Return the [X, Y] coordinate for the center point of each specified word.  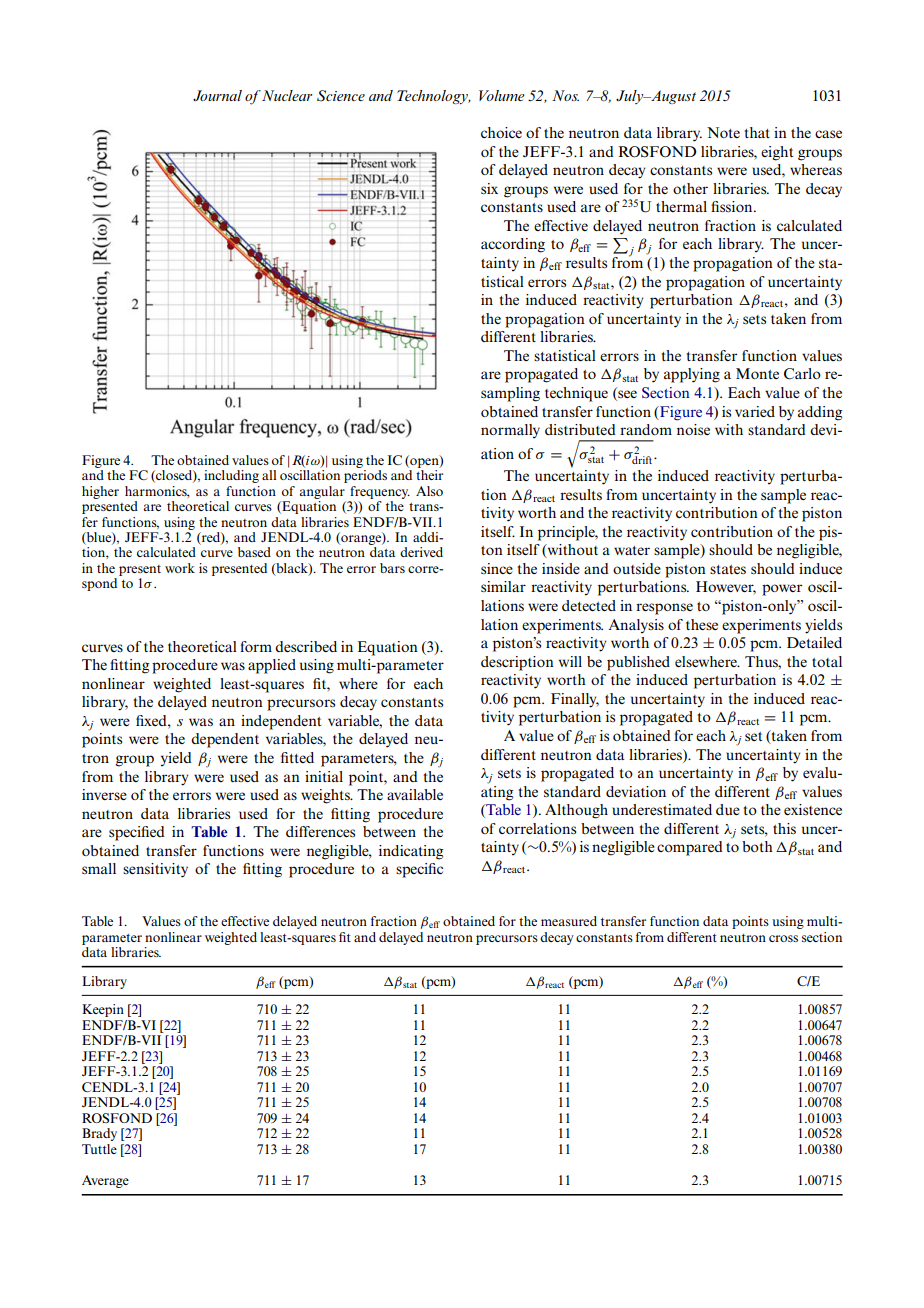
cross [783, 938]
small [99, 868]
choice [501, 132]
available [415, 794]
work [180, 568]
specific [419, 870]
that [757, 132]
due [728, 809]
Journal [217, 95]
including [231, 476]
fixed [152, 720]
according [513, 245]
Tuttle [99, 1149]
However [726, 588]
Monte [757, 373]
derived [421, 552]
